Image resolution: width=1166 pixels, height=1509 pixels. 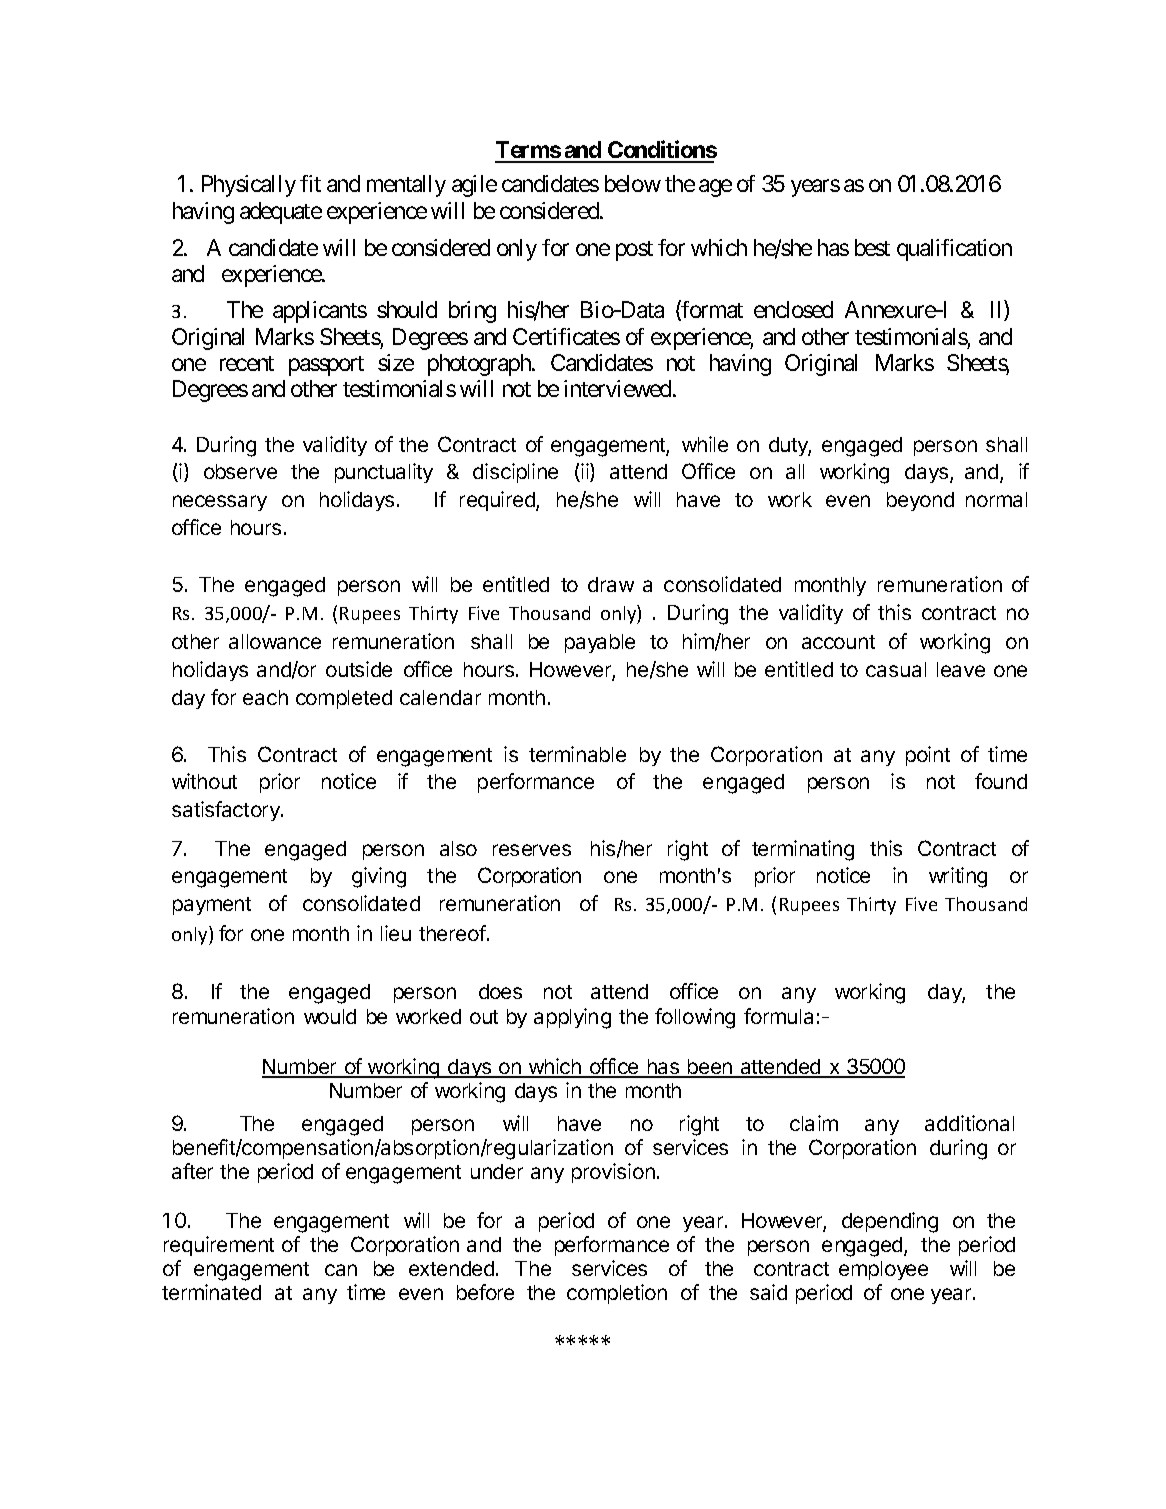 What do you see at coordinates (600, 643) in the screenshot?
I see `payable` at bounding box center [600, 643].
